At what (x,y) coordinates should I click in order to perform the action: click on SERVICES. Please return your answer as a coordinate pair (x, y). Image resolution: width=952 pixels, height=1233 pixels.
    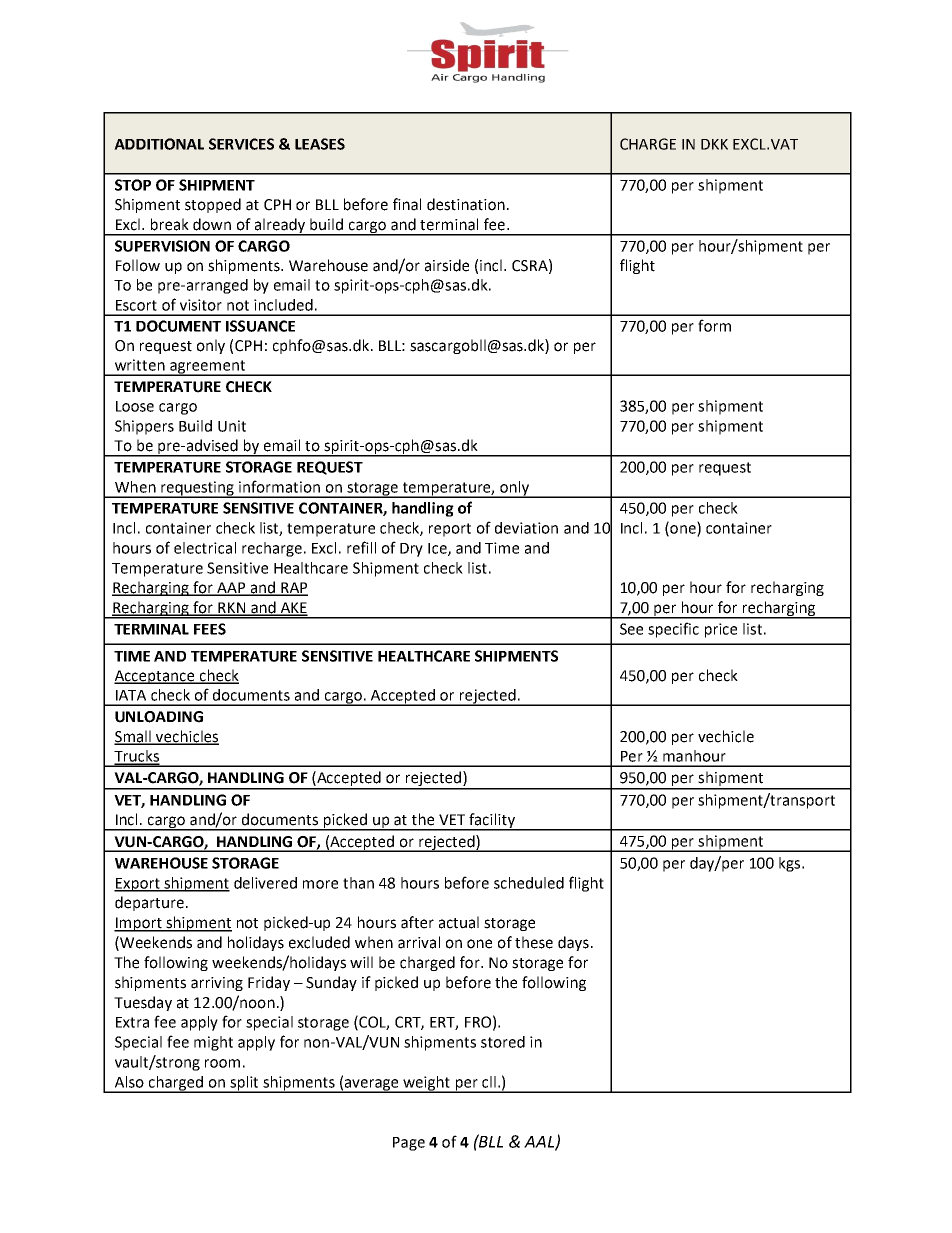
    Looking at the image, I should click on (241, 144).
